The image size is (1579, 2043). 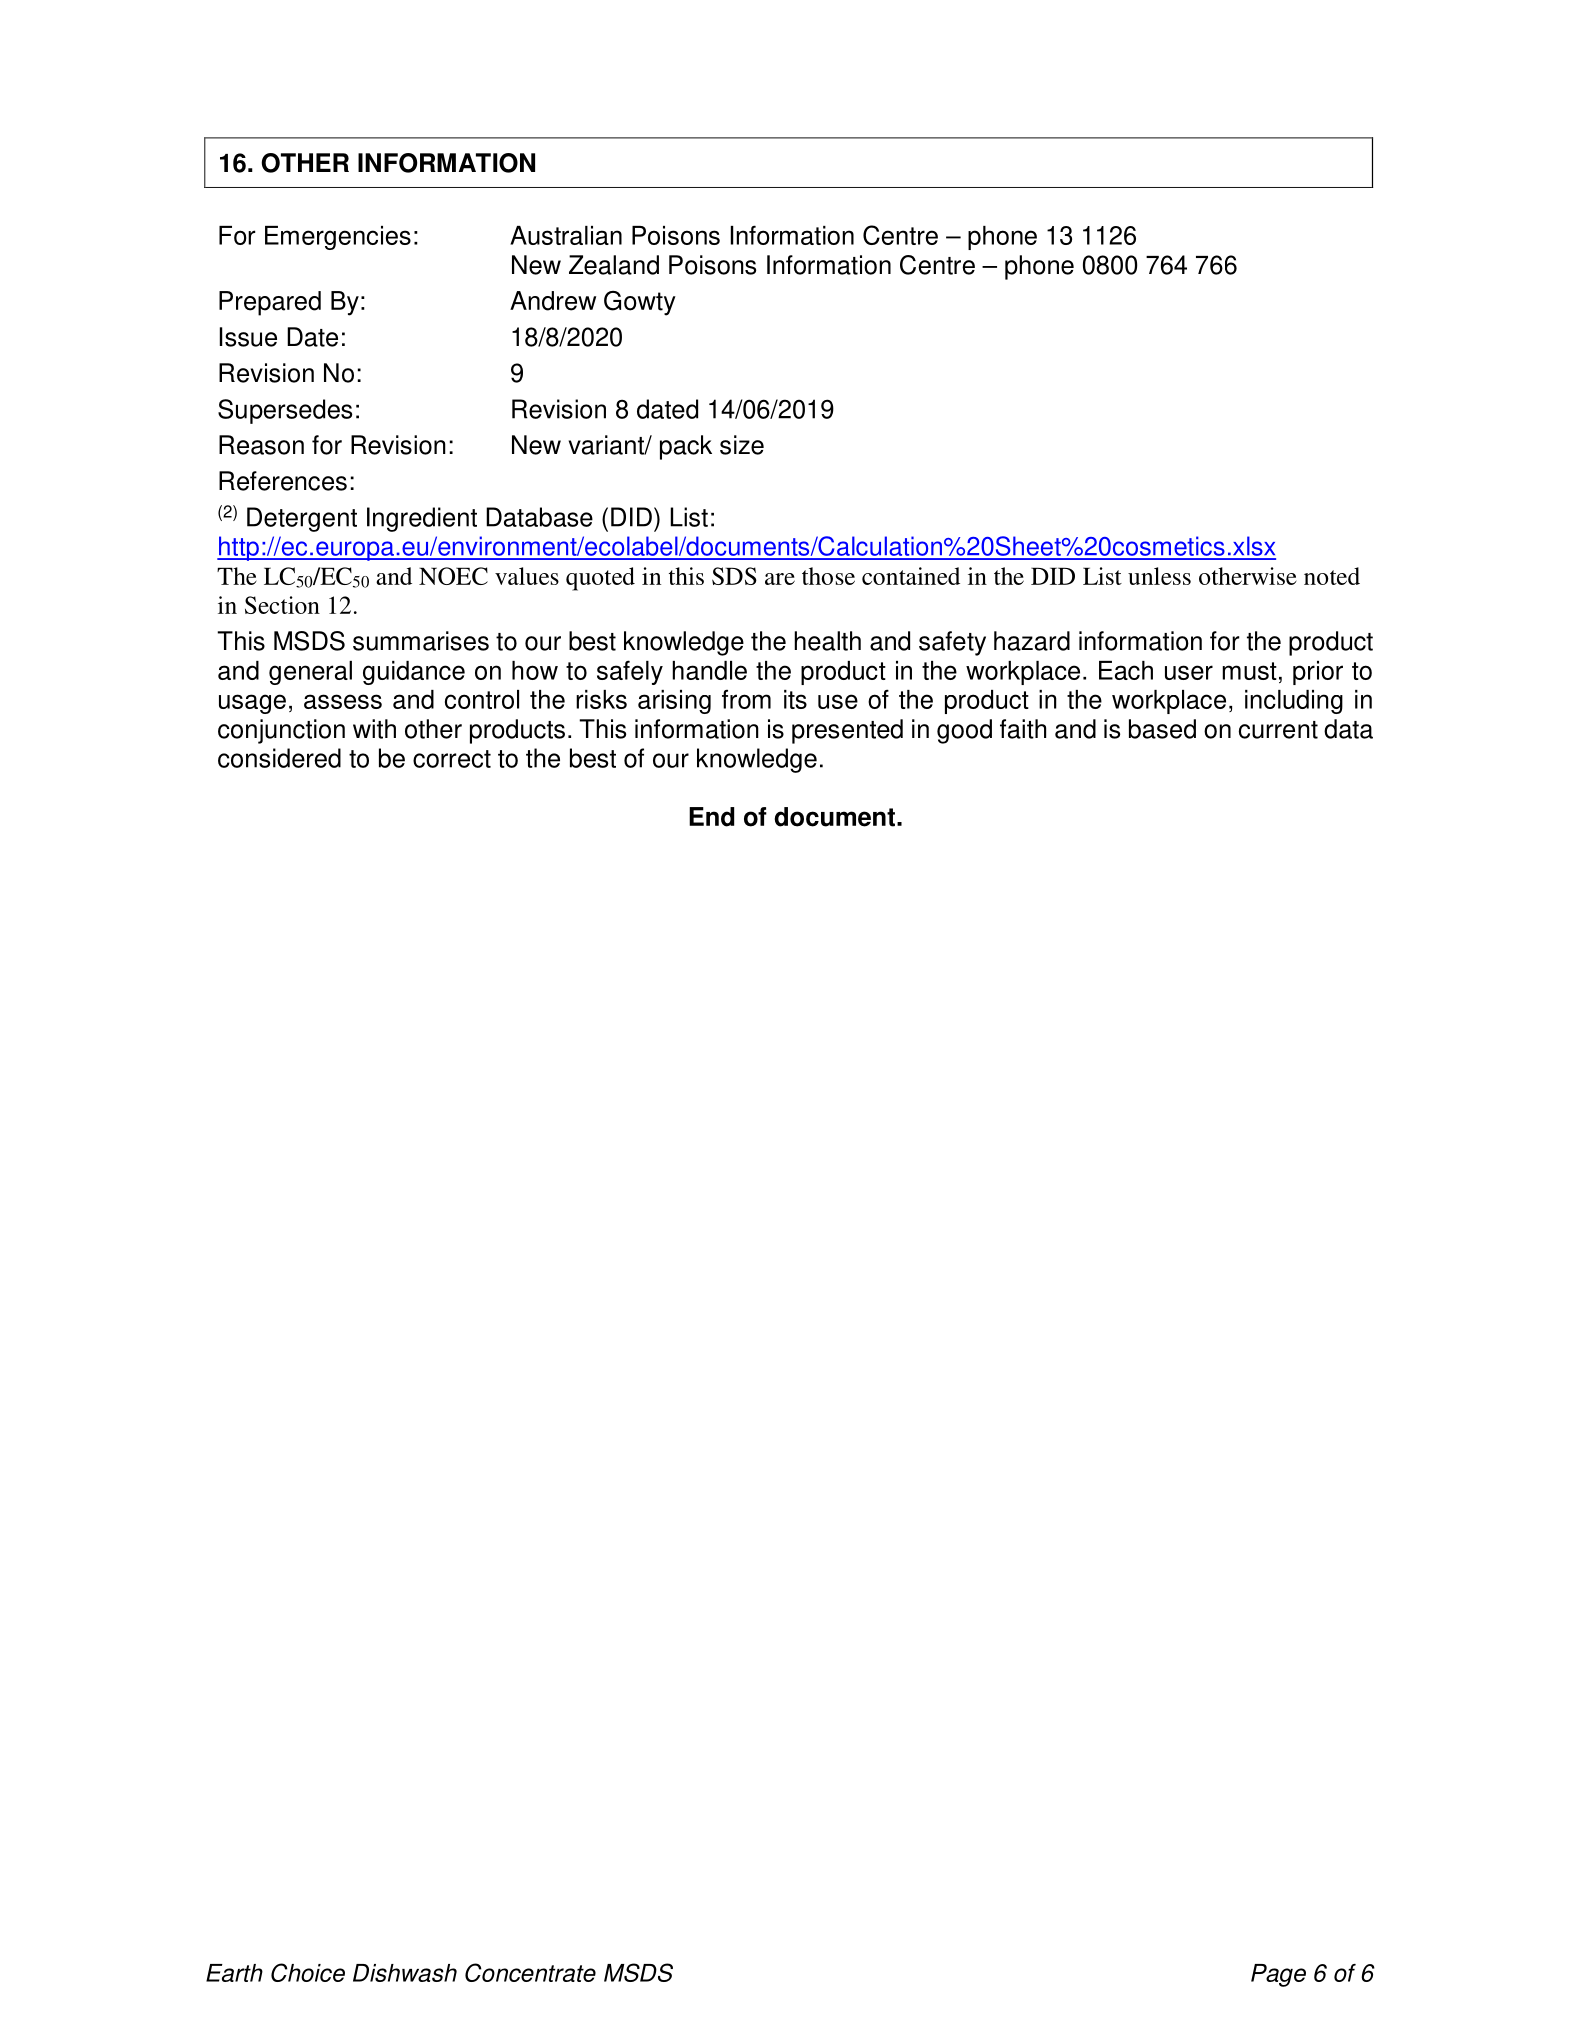 I want to click on End, so click(x=711, y=817).
